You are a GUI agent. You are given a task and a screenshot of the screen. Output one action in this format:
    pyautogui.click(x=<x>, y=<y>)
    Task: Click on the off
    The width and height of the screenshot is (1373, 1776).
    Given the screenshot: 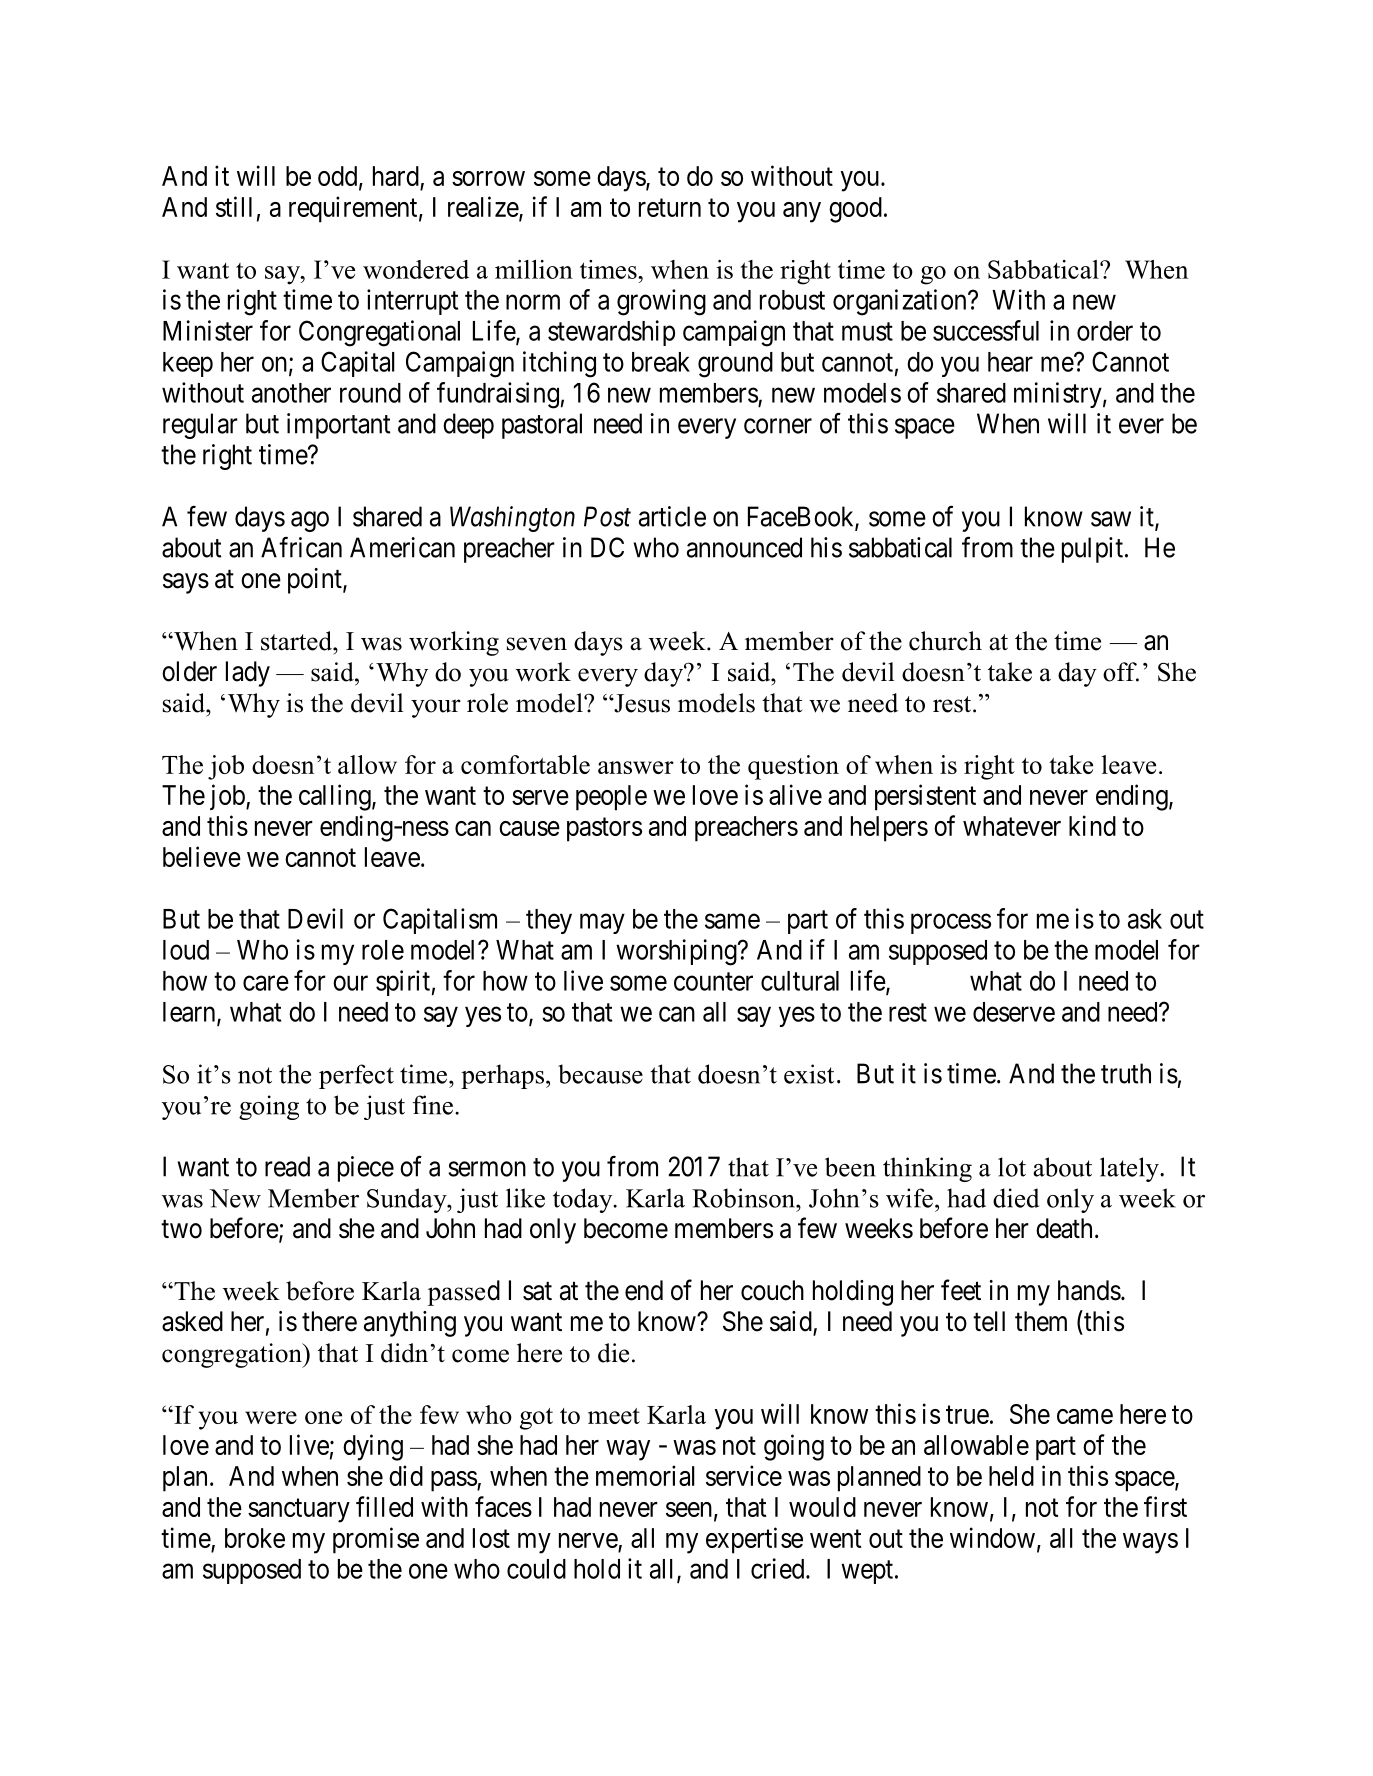 What is the action you would take?
    pyautogui.click(x=1121, y=672)
